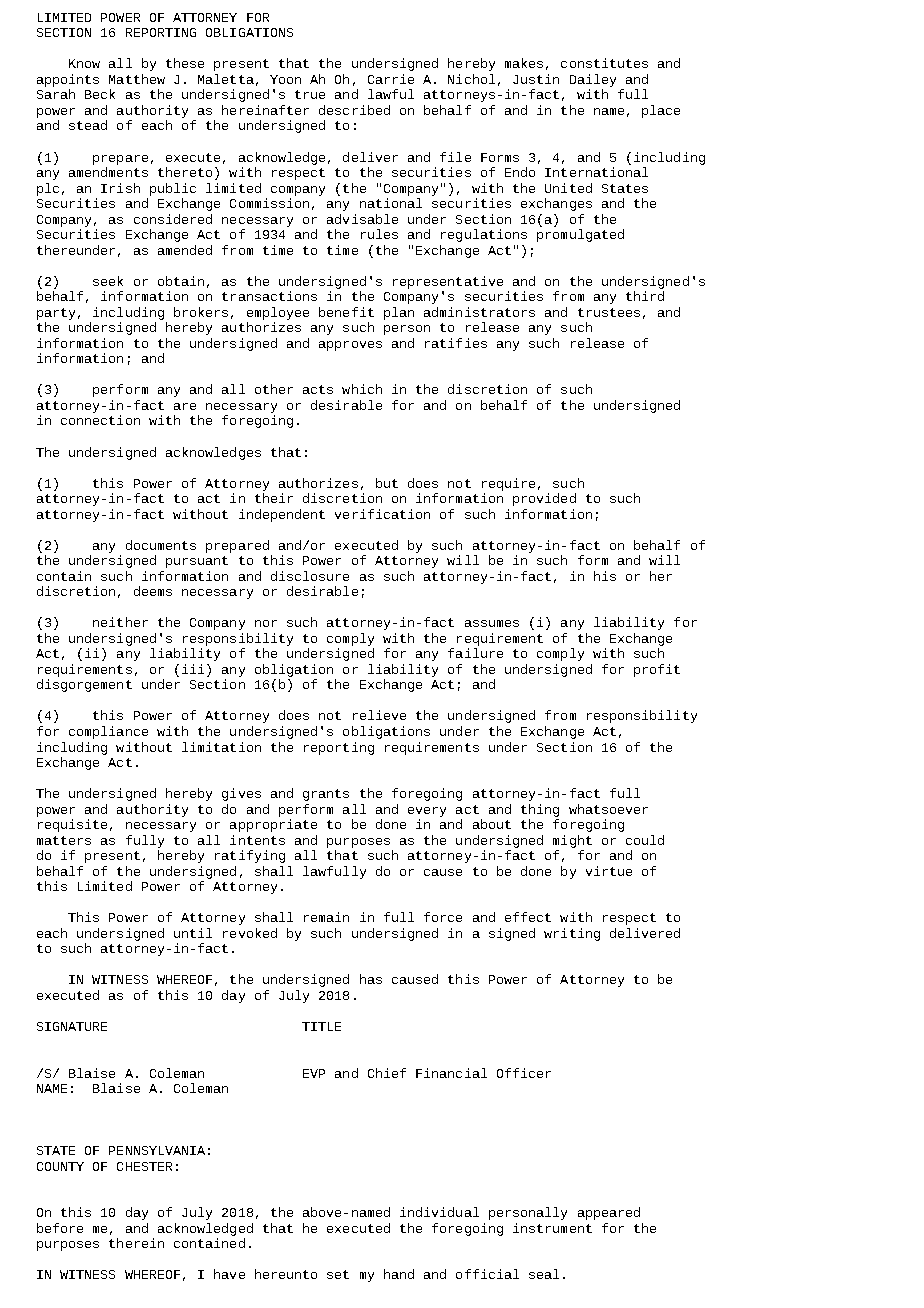  Describe the element at coordinates (544, 499) in the screenshot. I see `provided` at that location.
